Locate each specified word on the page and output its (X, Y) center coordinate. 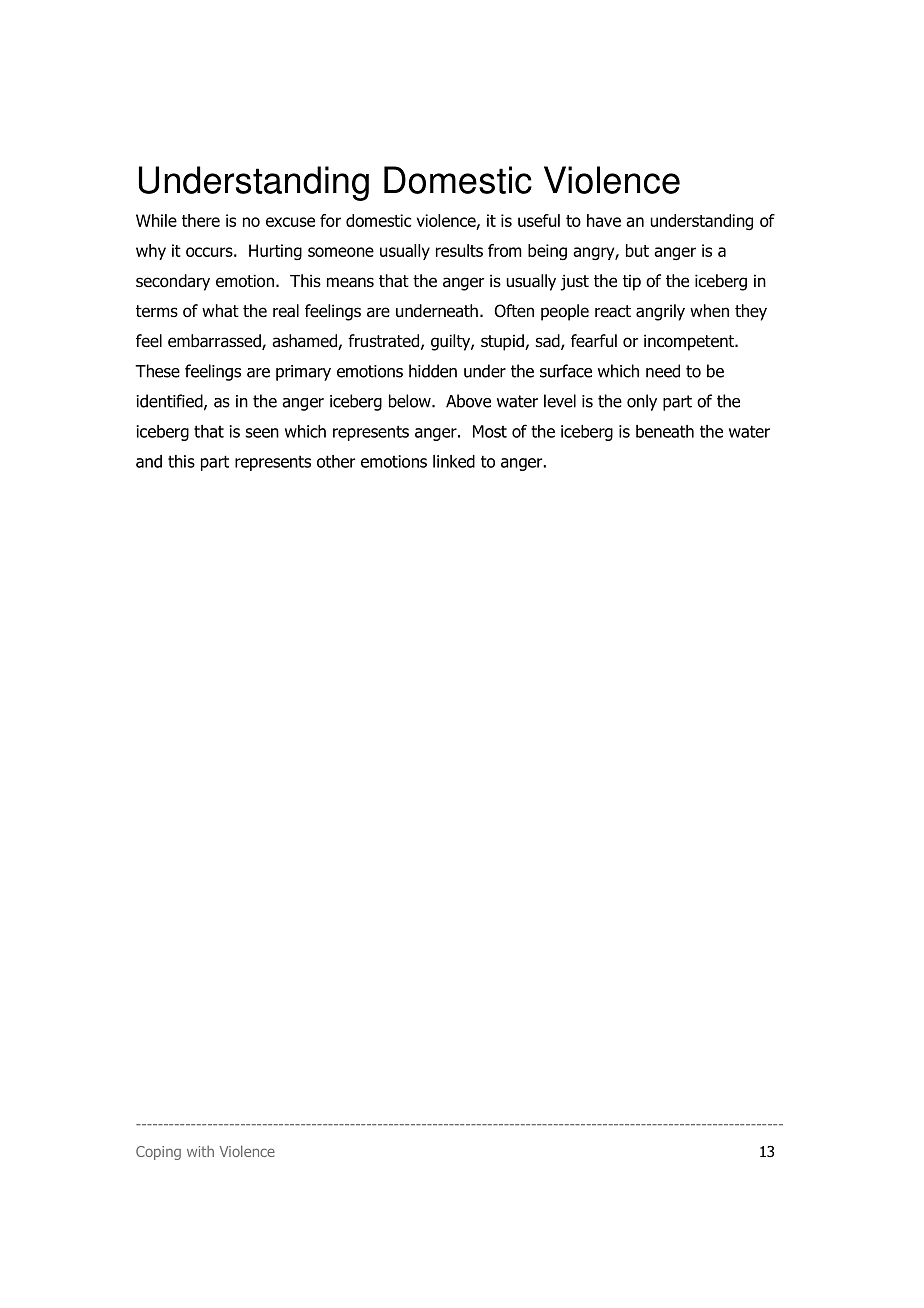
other (336, 461)
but (637, 250)
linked (454, 461)
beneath (665, 431)
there (201, 220)
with (200, 1151)
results (459, 250)
